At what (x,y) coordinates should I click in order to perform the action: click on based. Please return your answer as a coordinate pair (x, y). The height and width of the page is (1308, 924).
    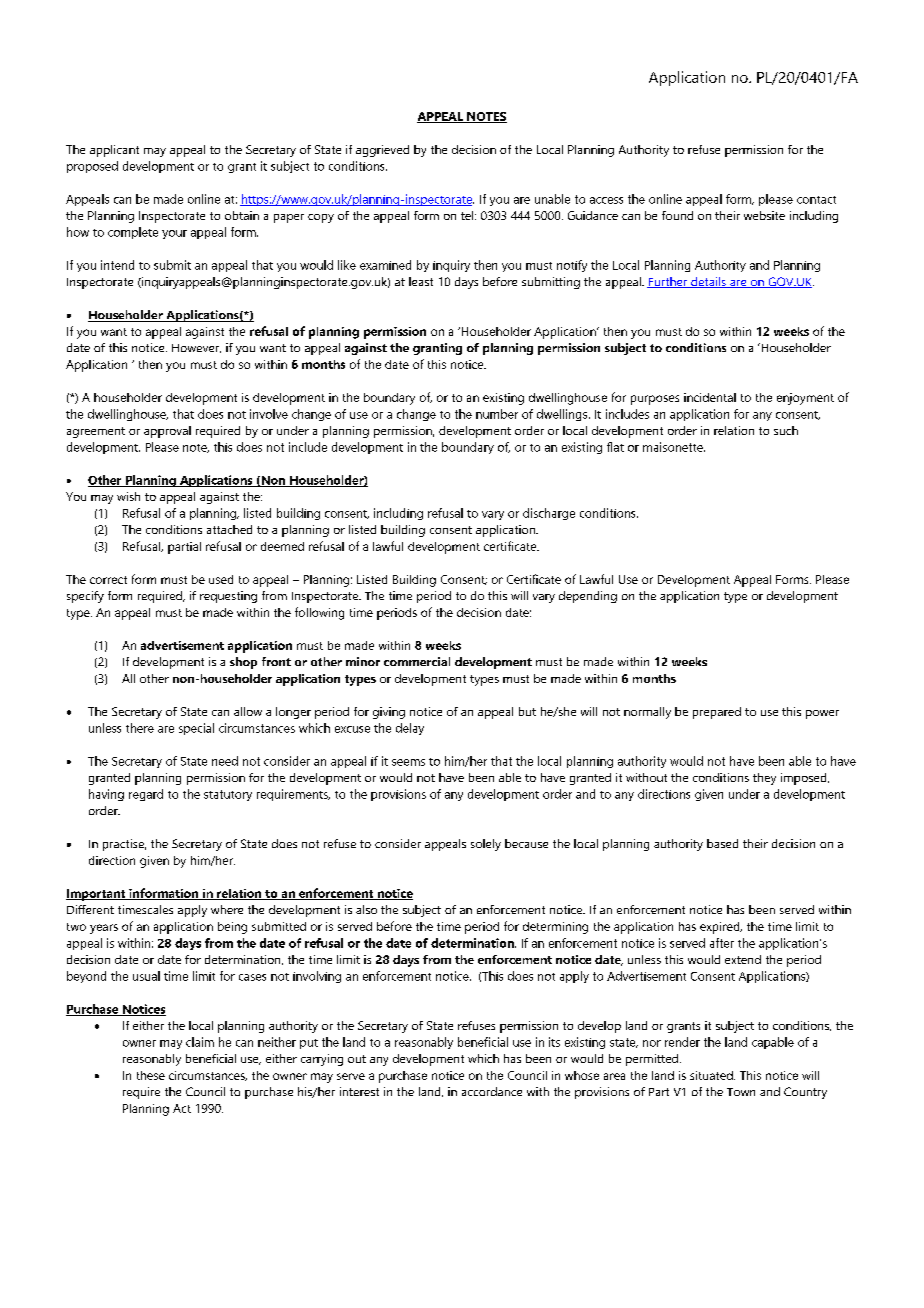
    Looking at the image, I should click on (722, 843).
